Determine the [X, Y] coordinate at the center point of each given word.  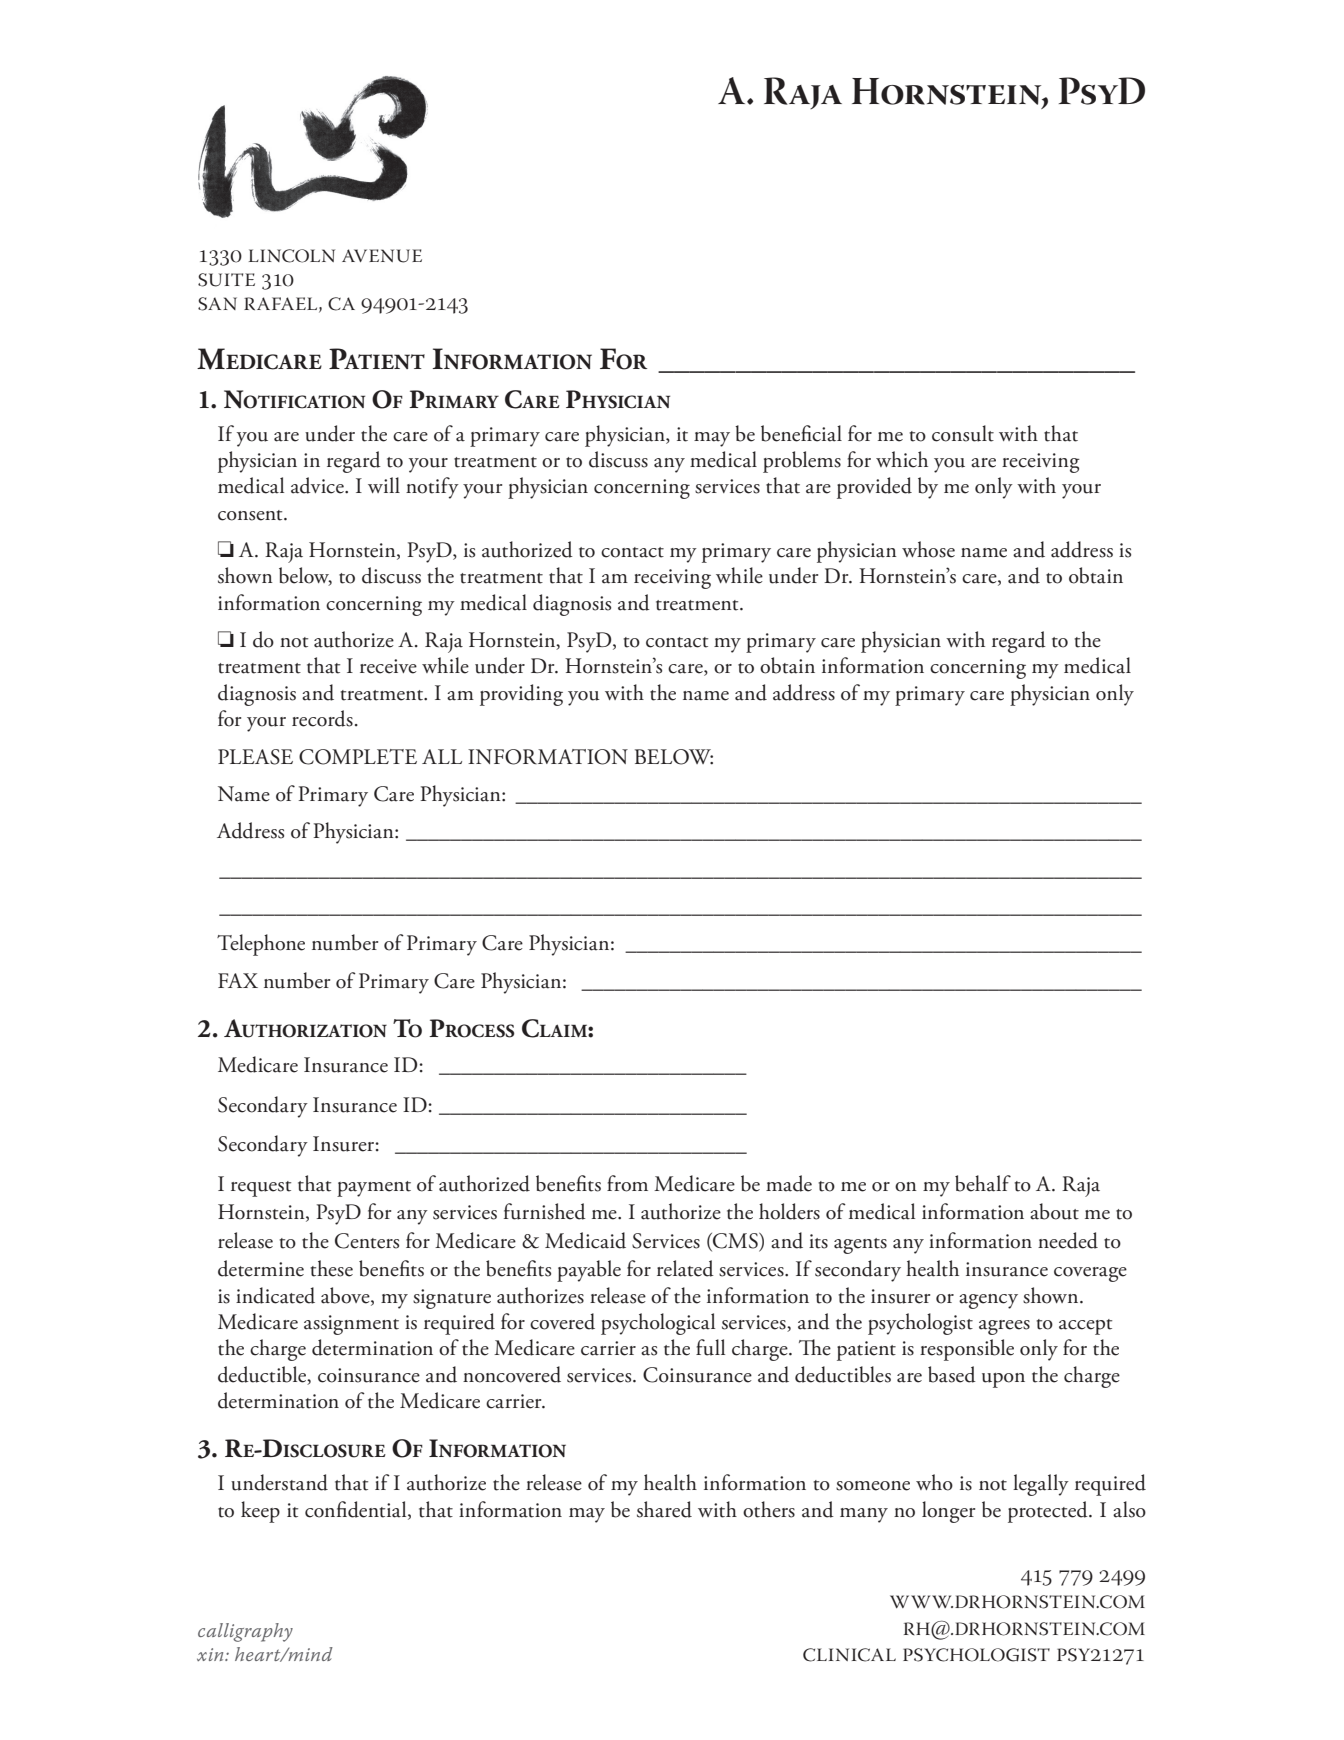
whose [928, 549]
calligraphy [245, 1632]
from [627, 1183]
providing [521, 695]
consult [963, 433]
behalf [983, 1183]
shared [664, 1509]
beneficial [801, 433]
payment [374, 1189]
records [322, 718]
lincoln [292, 256]
